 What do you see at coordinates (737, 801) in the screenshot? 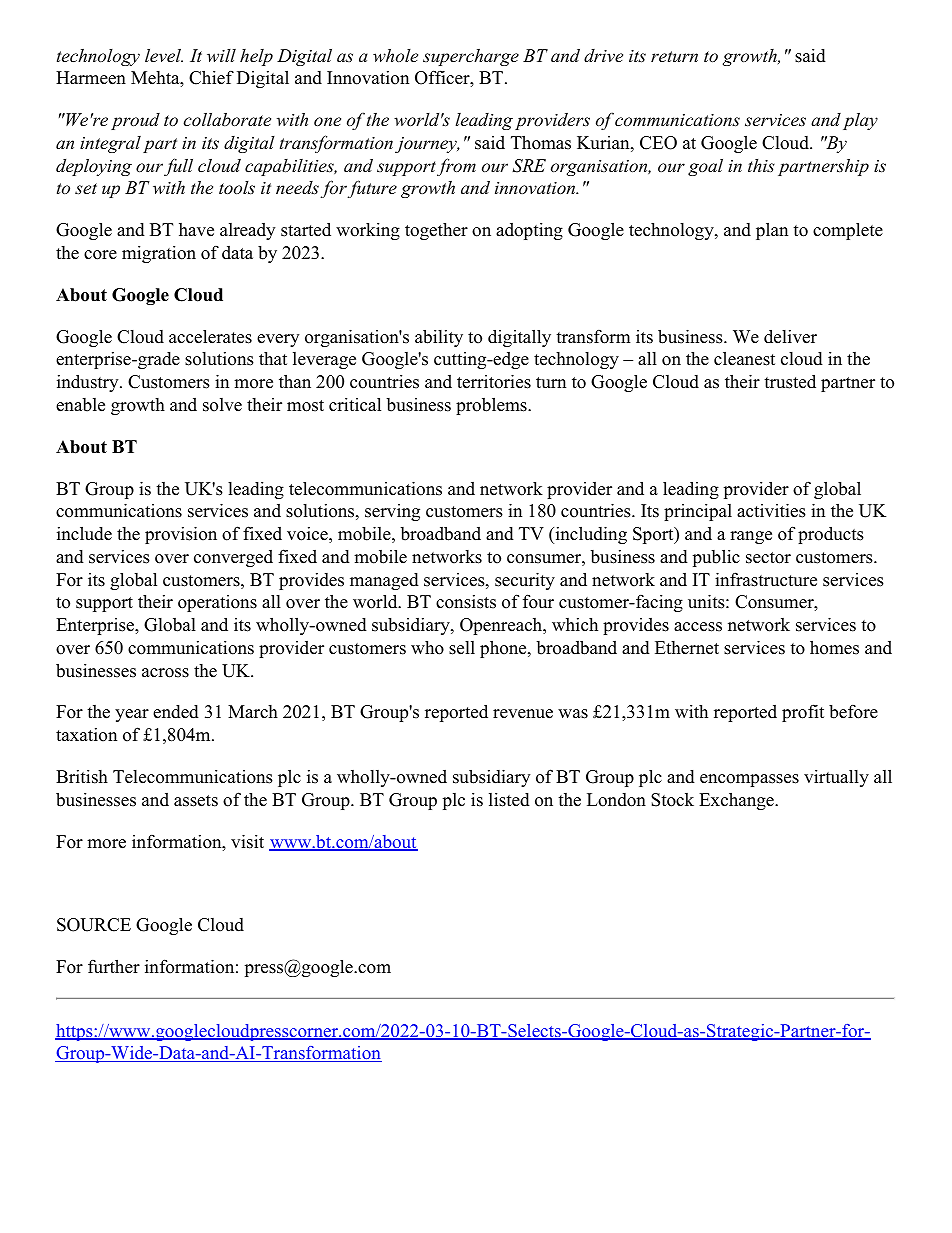
I see `Exchange` at bounding box center [737, 801].
